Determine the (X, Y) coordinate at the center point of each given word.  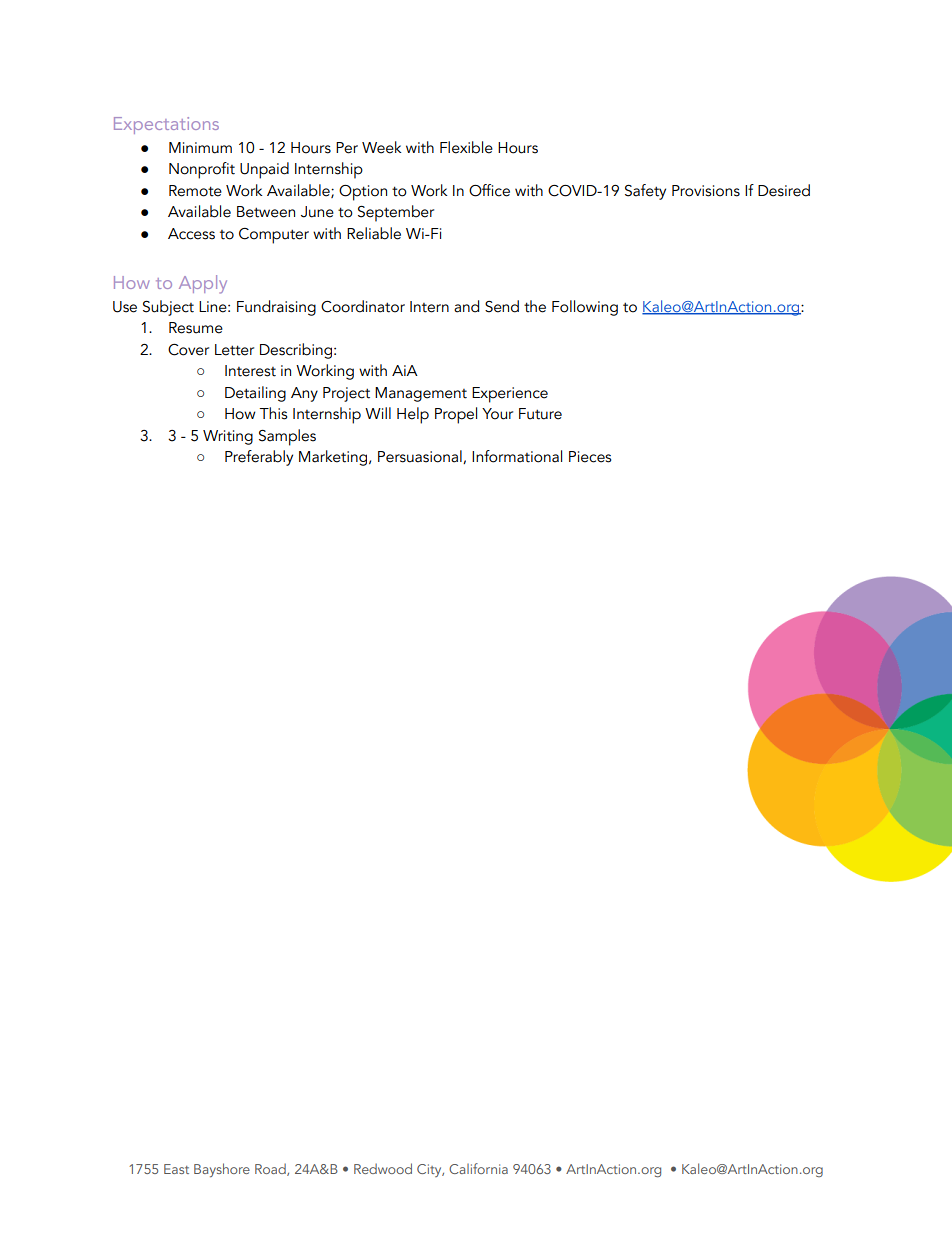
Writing (228, 437)
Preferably (259, 458)
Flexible (466, 147)
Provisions (706, 191)
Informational (517, 456)
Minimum (200, 148)
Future (540, 414)
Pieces (590, 457)
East (176, 1169)
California (478, 1168)
